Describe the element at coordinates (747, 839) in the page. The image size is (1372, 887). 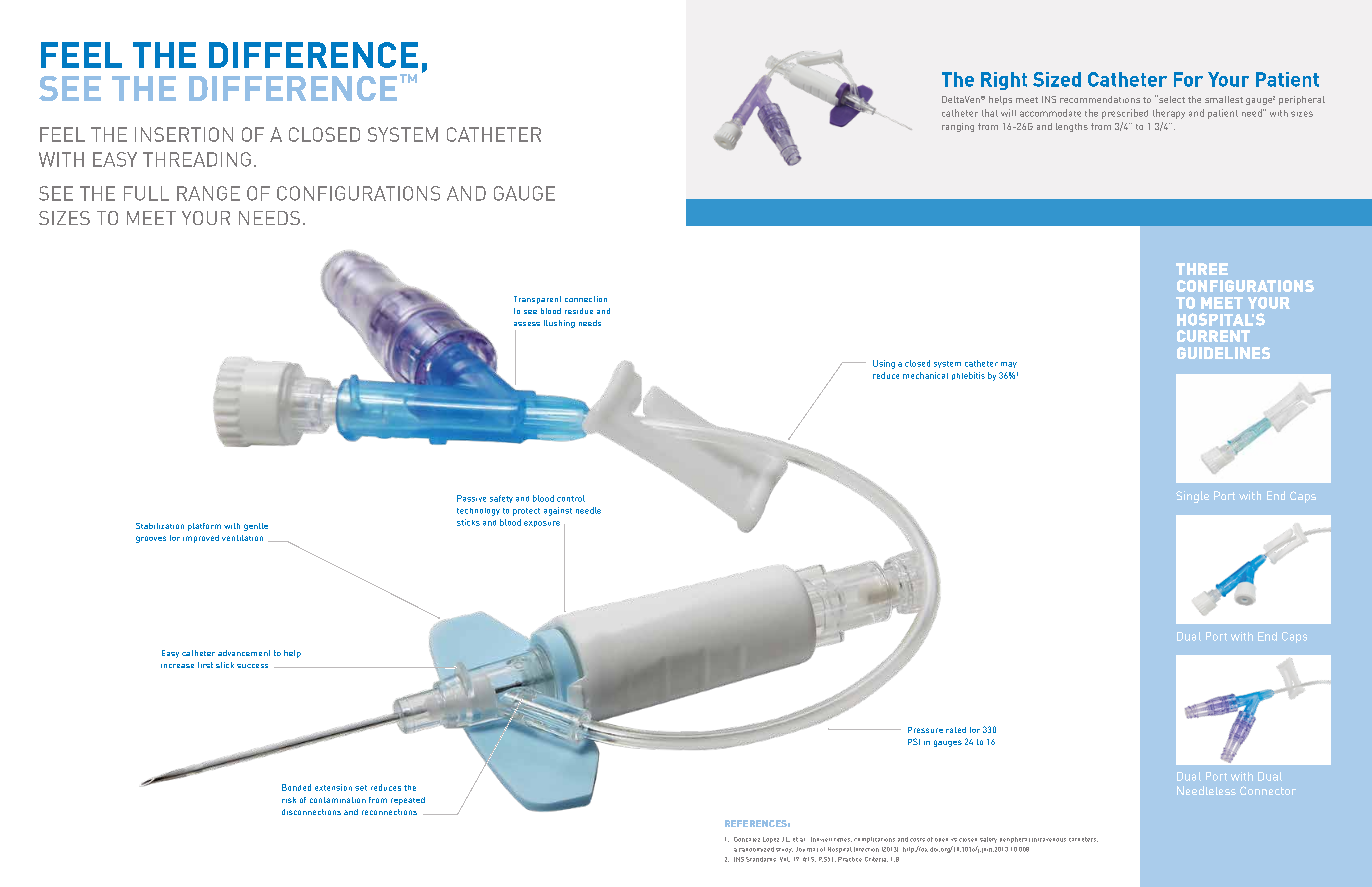
I see `Gonzalez` at that location.
